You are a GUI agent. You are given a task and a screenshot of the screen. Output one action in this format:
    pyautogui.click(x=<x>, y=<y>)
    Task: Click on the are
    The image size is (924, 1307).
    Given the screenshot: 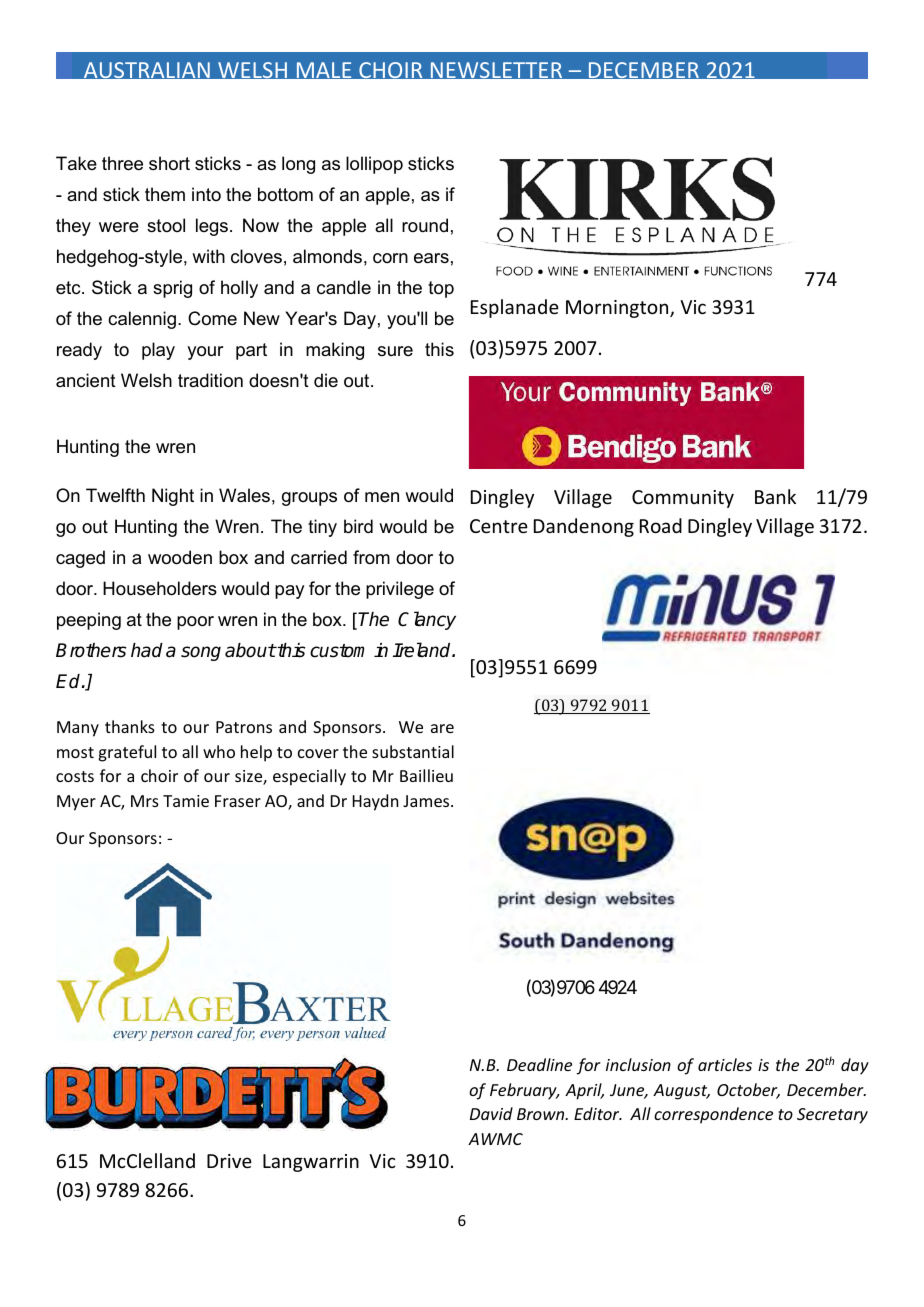 What is the action you would take?
    pyautogui.click(x=442, y=728)
